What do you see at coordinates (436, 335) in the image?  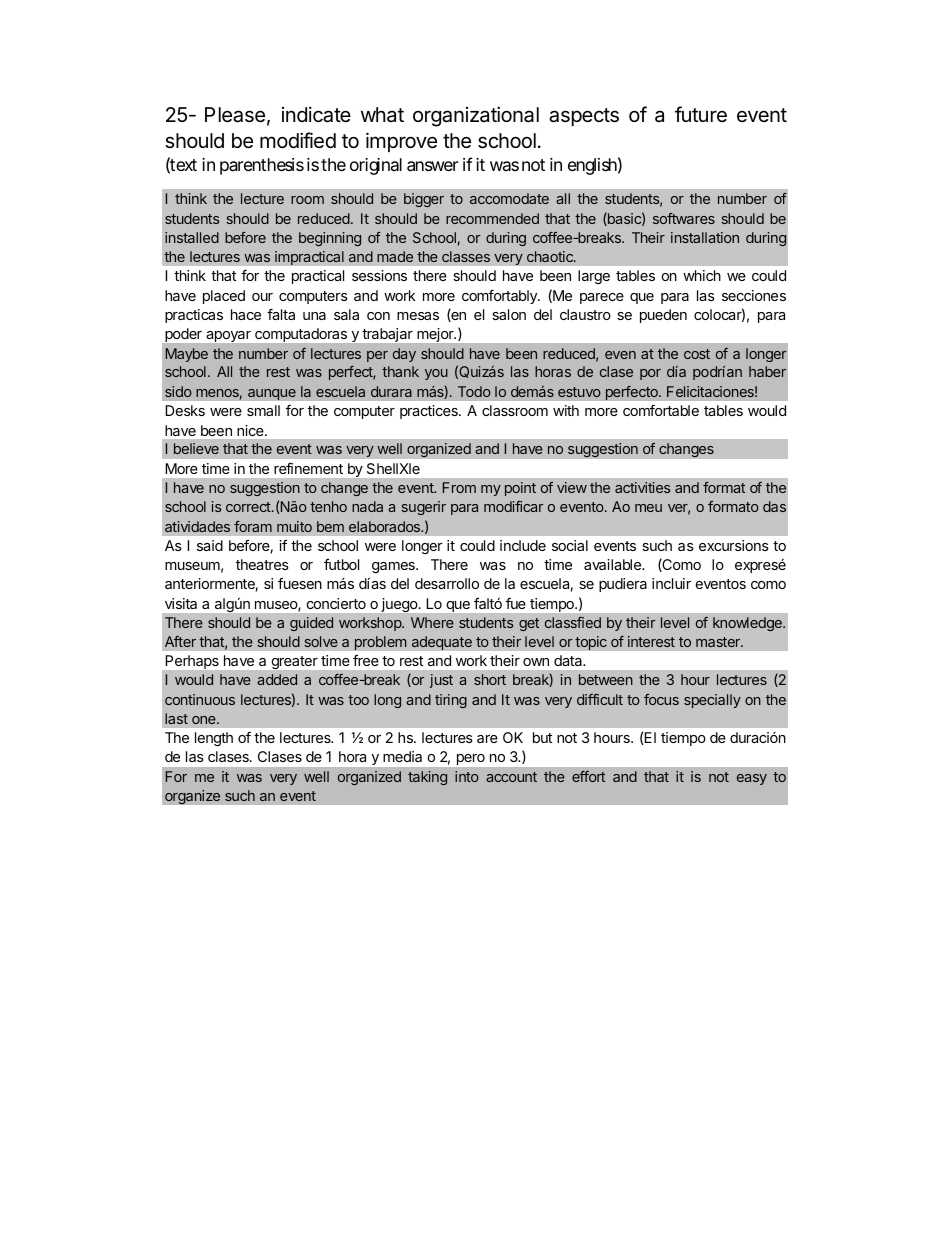 I see `mejor` at bounding box center [436, 335].
